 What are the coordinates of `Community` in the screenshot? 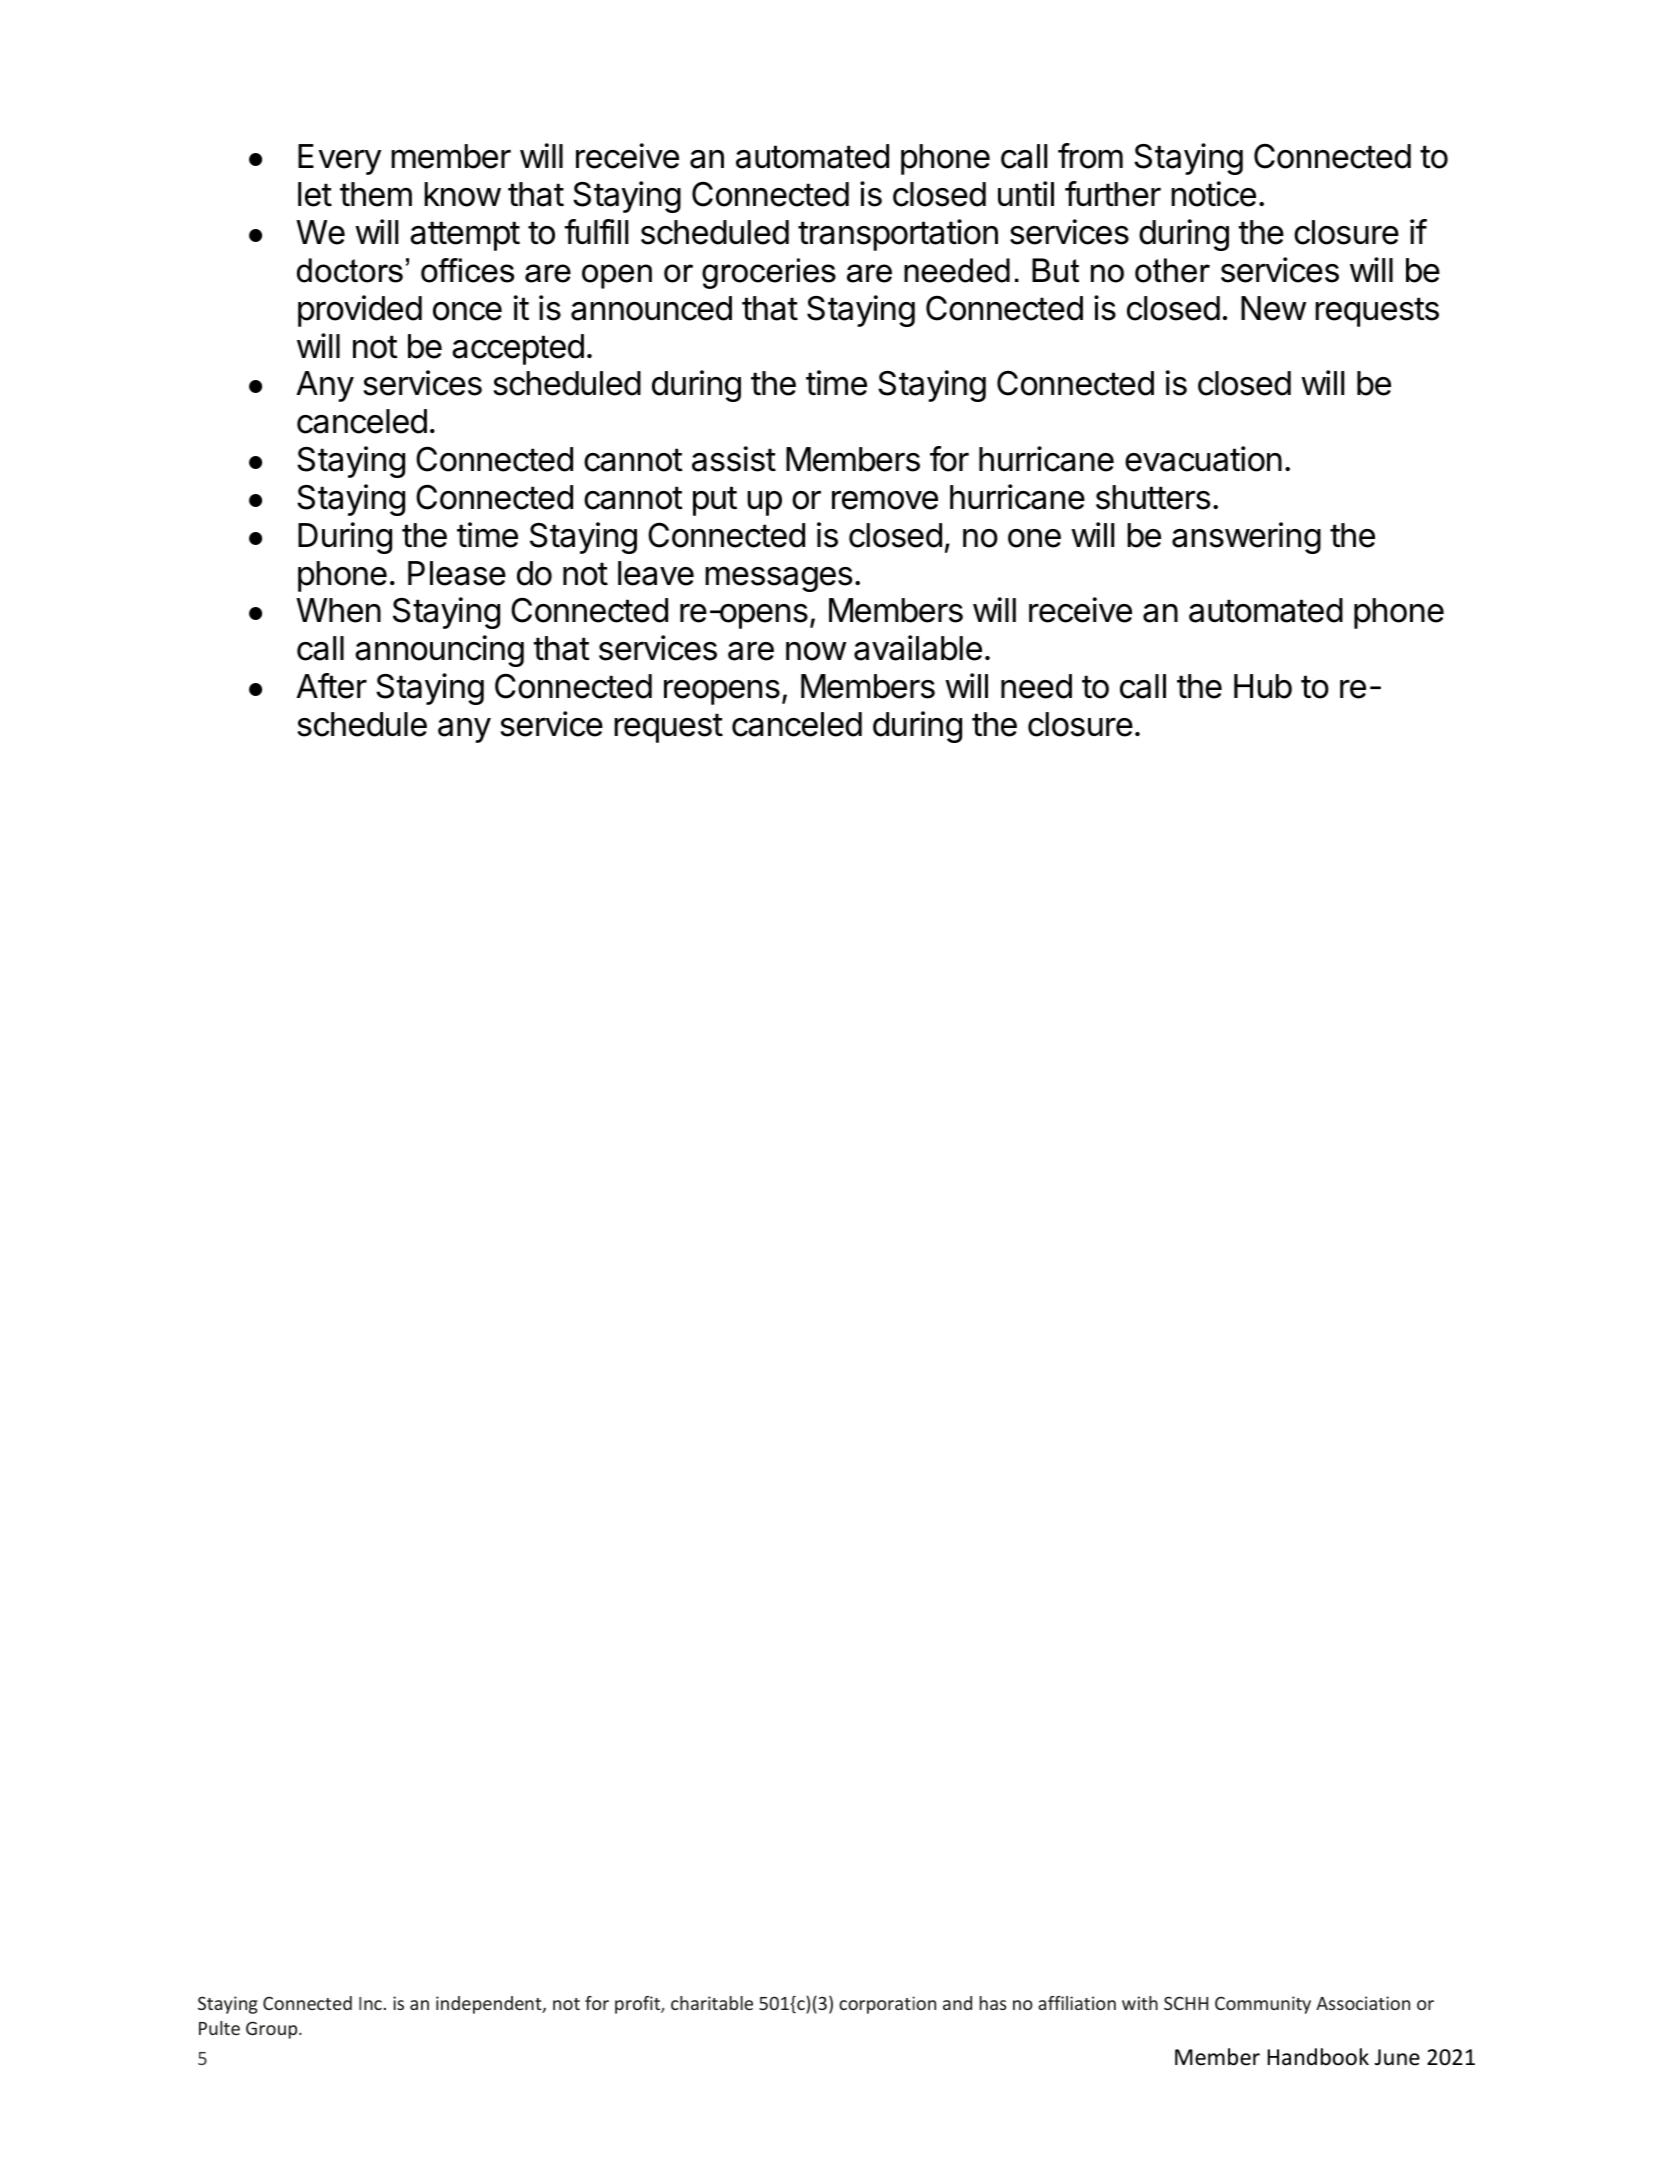 It's located at (1263, 2005).
